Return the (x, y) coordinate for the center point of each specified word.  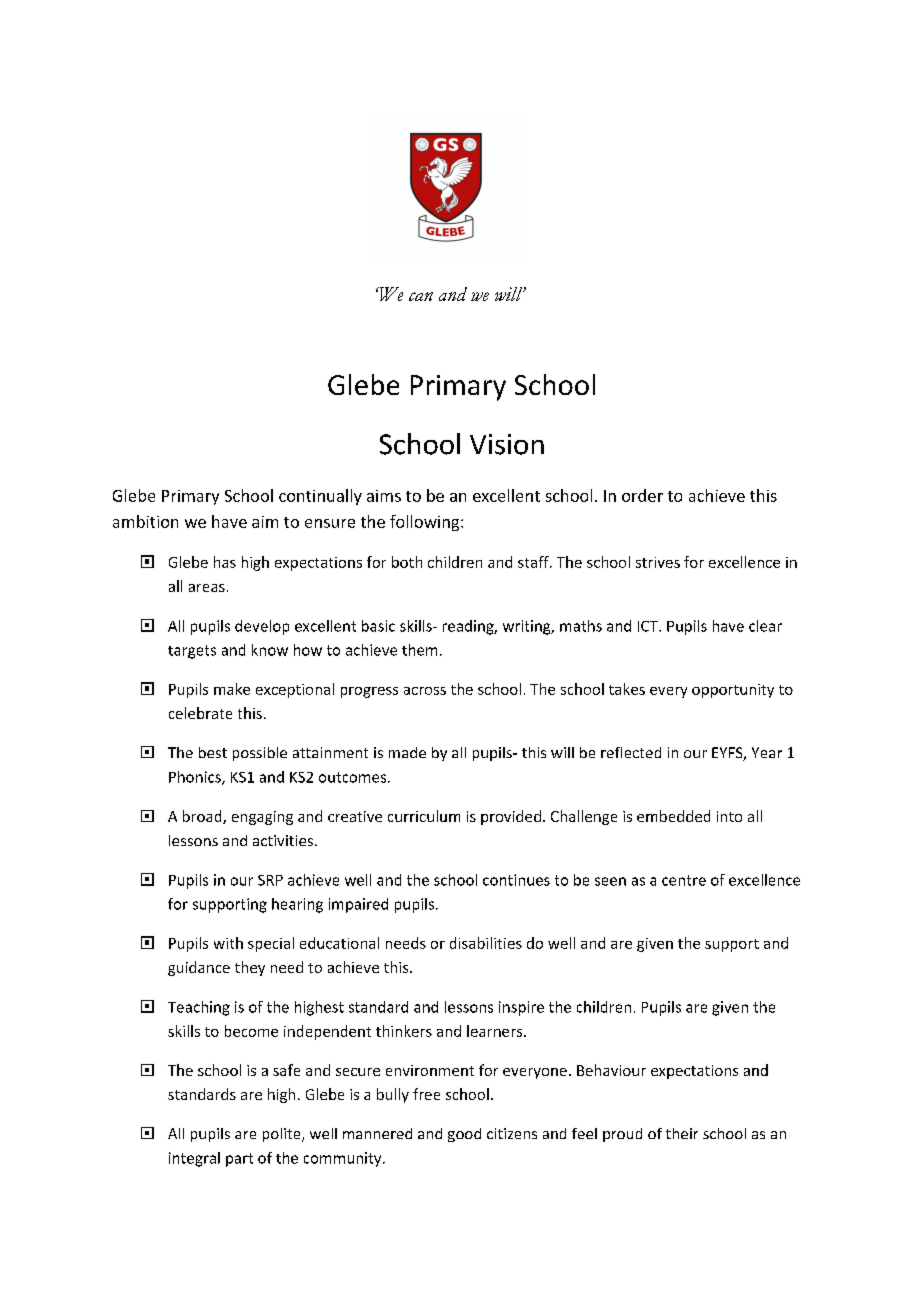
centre (684, 880)
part (239, 1160)
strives (658, 562)
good (464, 1135)
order (642, 495)
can (421, 296)
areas (207, 588)
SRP (270, 880)
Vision (507, 444)
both (407, 562)
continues (516, 880)
